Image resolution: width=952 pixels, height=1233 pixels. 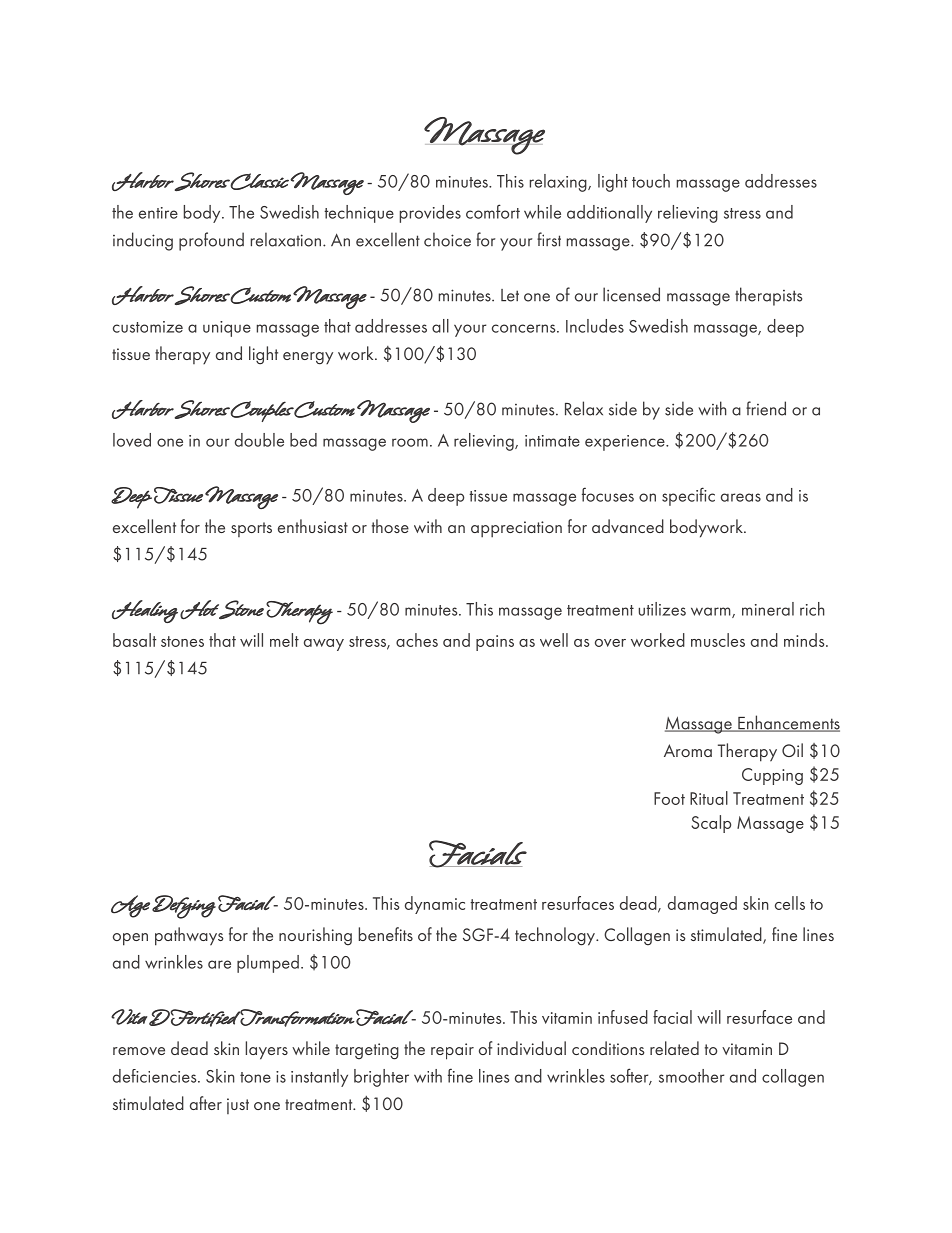 What do you see at coordinates (206, 1103) in the document?
I see `after` at bounding box center [206, 1103].
